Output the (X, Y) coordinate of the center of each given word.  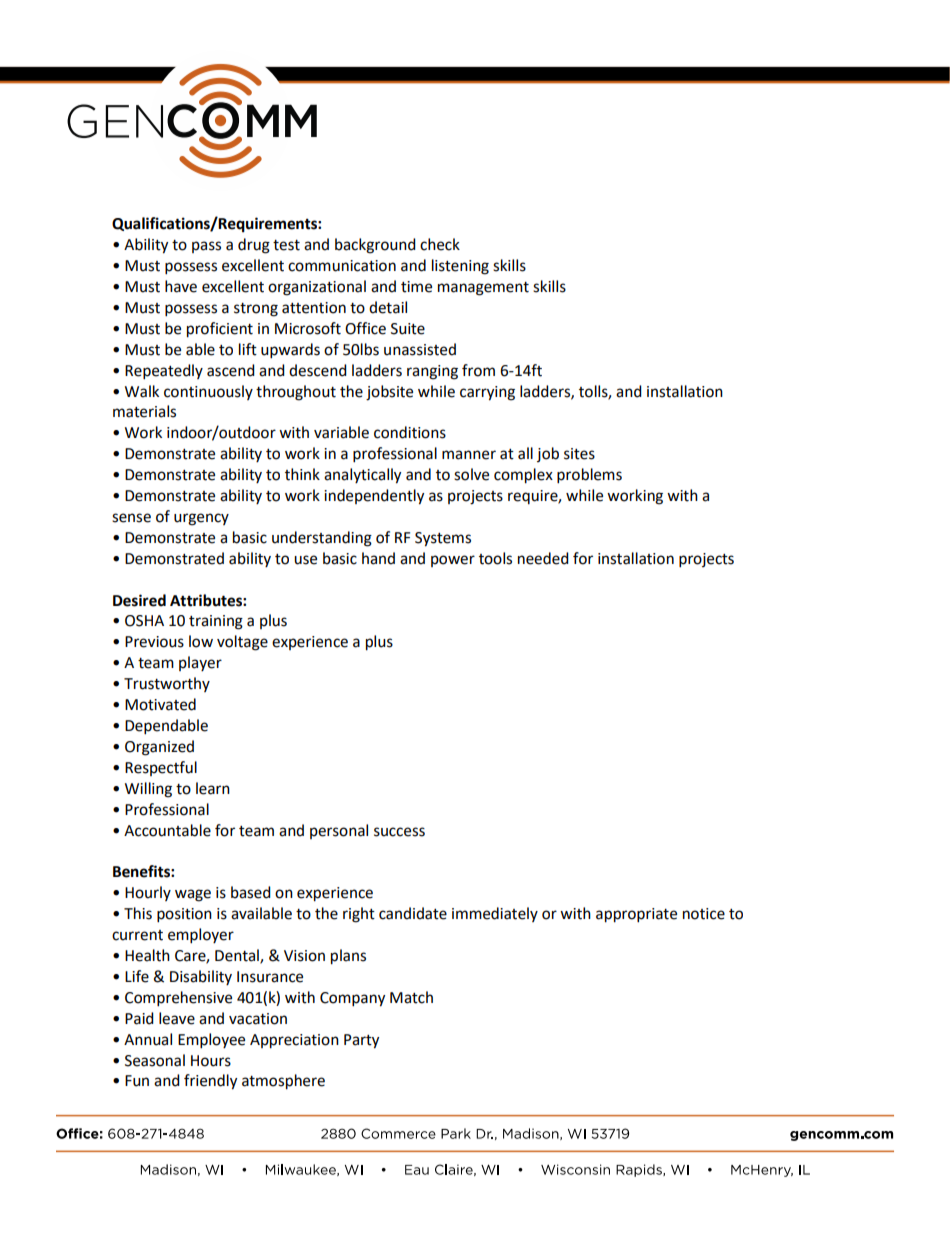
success (399, 832)
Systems (443, 539)
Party (361, 1041)
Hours (211, 1061)
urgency (201, 519)
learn (213, 788)
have (181, 286)
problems (589, 476)
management (483, 289)
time (416, 287)
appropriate (636, 915)
